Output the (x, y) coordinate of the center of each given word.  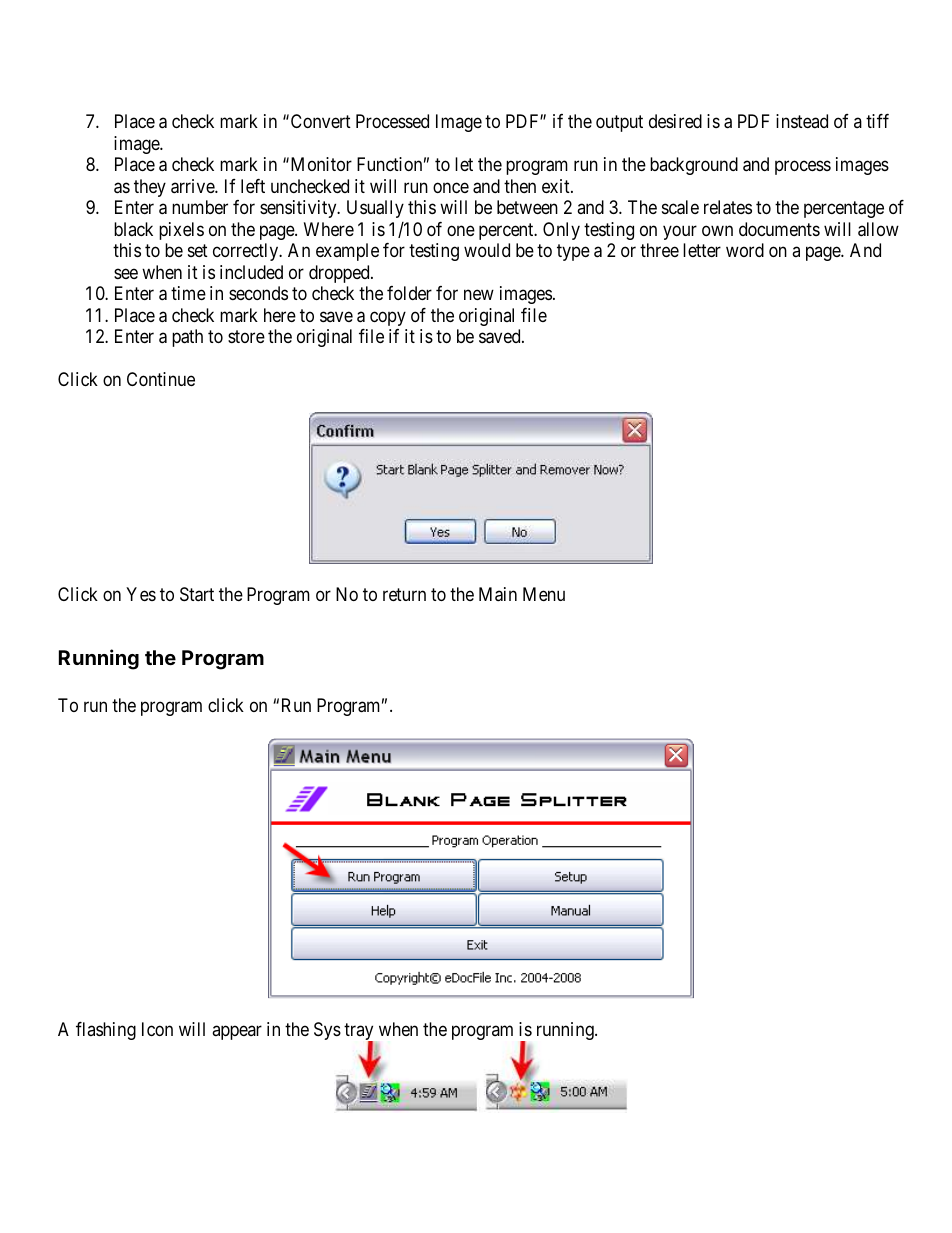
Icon (157, 1029)
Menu (544, 594)
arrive (193, 186)
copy (388, 318)
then (520, 186)
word (745, 250)
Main (498, 594)
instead (802, 121)
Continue (161, 379)
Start (197, 594)
